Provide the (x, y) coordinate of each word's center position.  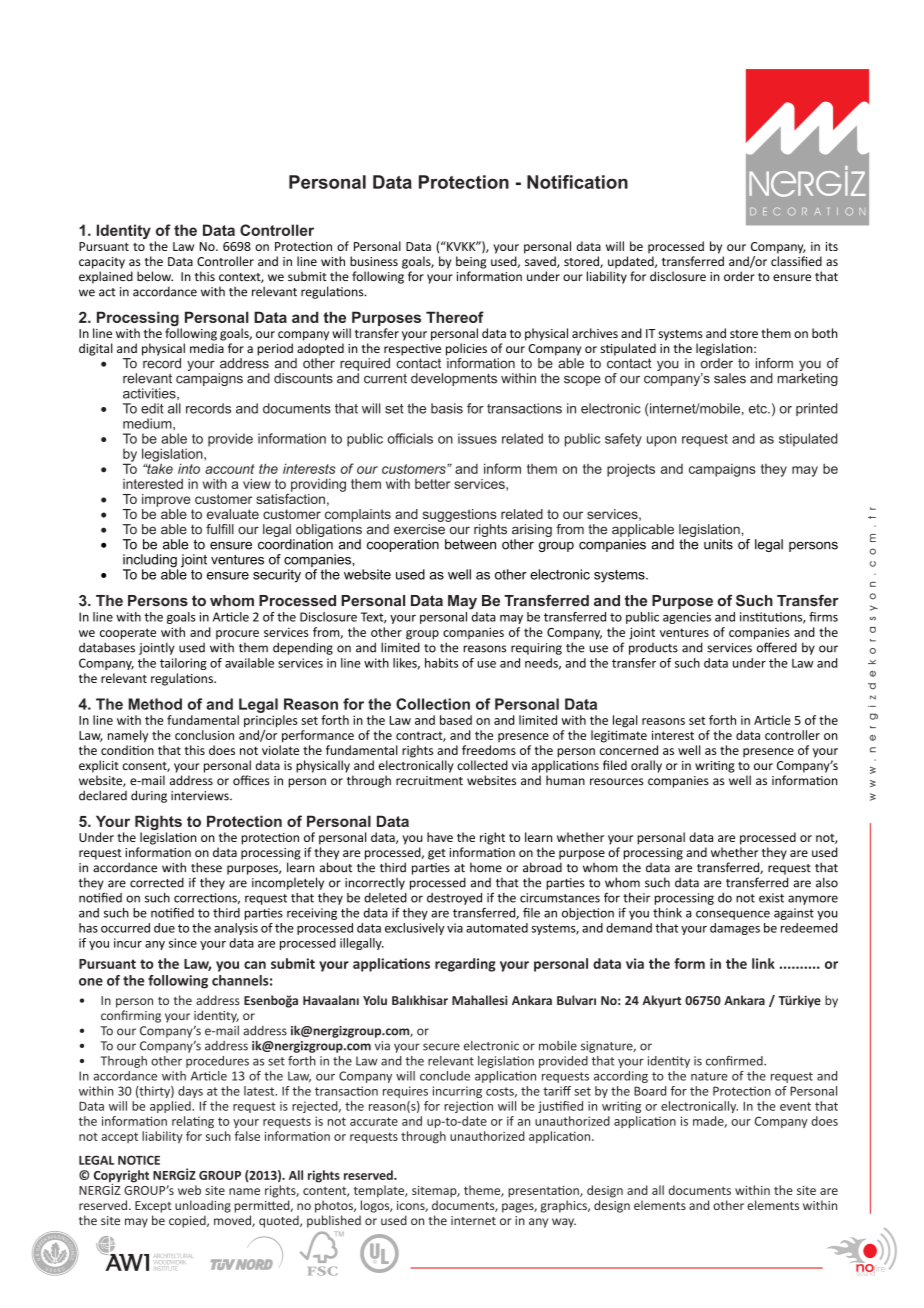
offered (777, 647)
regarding (465, 965)
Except (153, 1207)
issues (477, 438)
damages (735, 929)
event (795, 1106)
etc (759, 409)
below (155, 276)
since (183, 943)
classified (796, 261)
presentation (544, 1192)
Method (155, 704)
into (189, 468)
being (471, 262)
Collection (433, 704)
